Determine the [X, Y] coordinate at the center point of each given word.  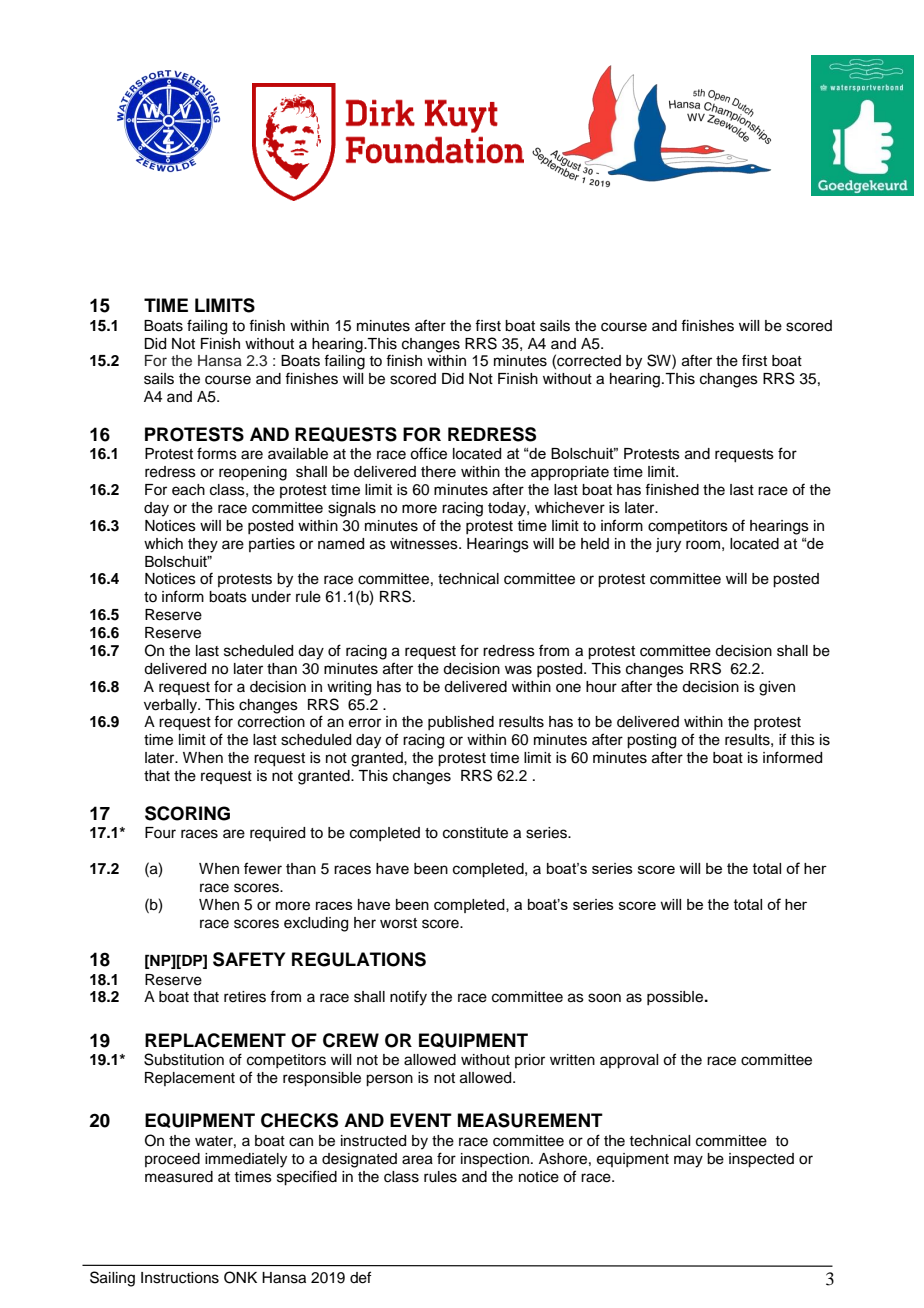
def [360, 1277]
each [188, 490]
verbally [172, 706]
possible [675, 998]
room [703, 545]
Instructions [180, 1278]
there [438, 472]
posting [651, 741]
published [461, 723]
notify [408, 998]
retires [245, 997]
